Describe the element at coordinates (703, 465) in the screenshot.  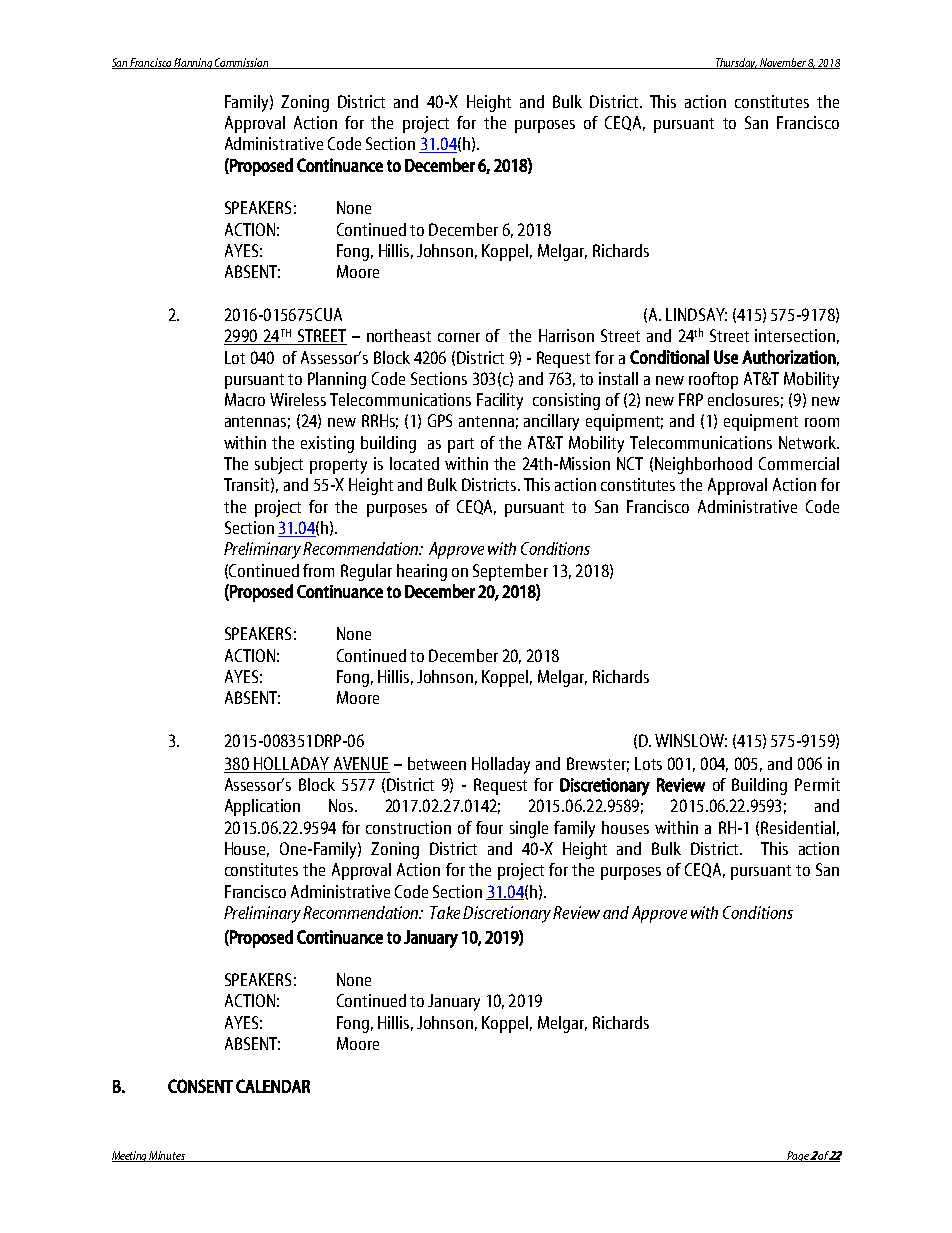
I see `Neighborhood` at that location.
